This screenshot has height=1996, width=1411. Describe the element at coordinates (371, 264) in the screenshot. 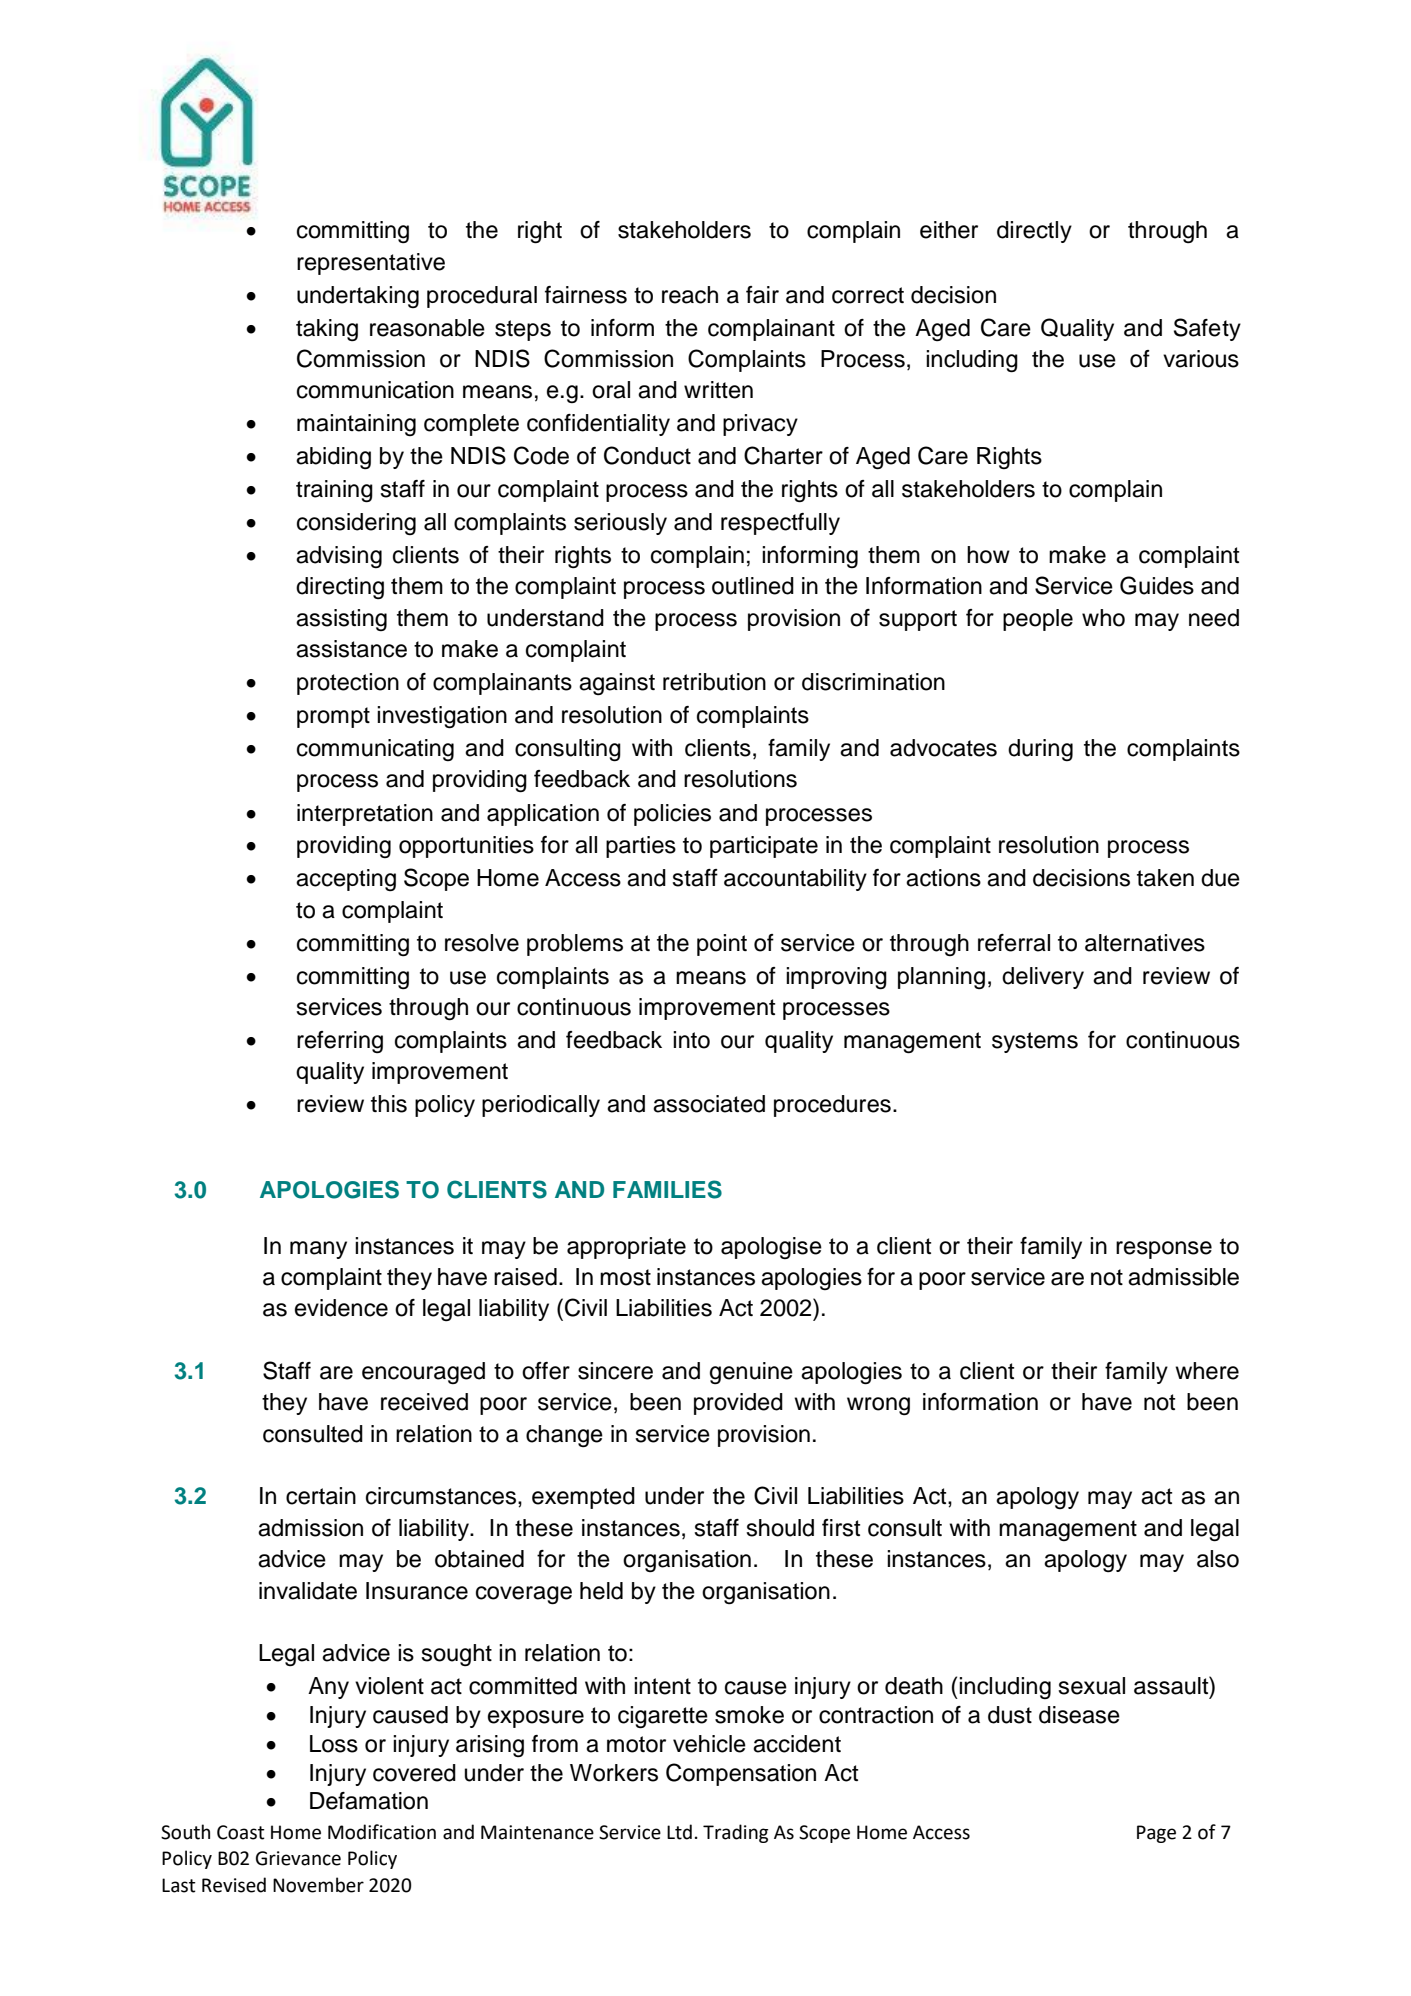

I see `representative` at that location.
